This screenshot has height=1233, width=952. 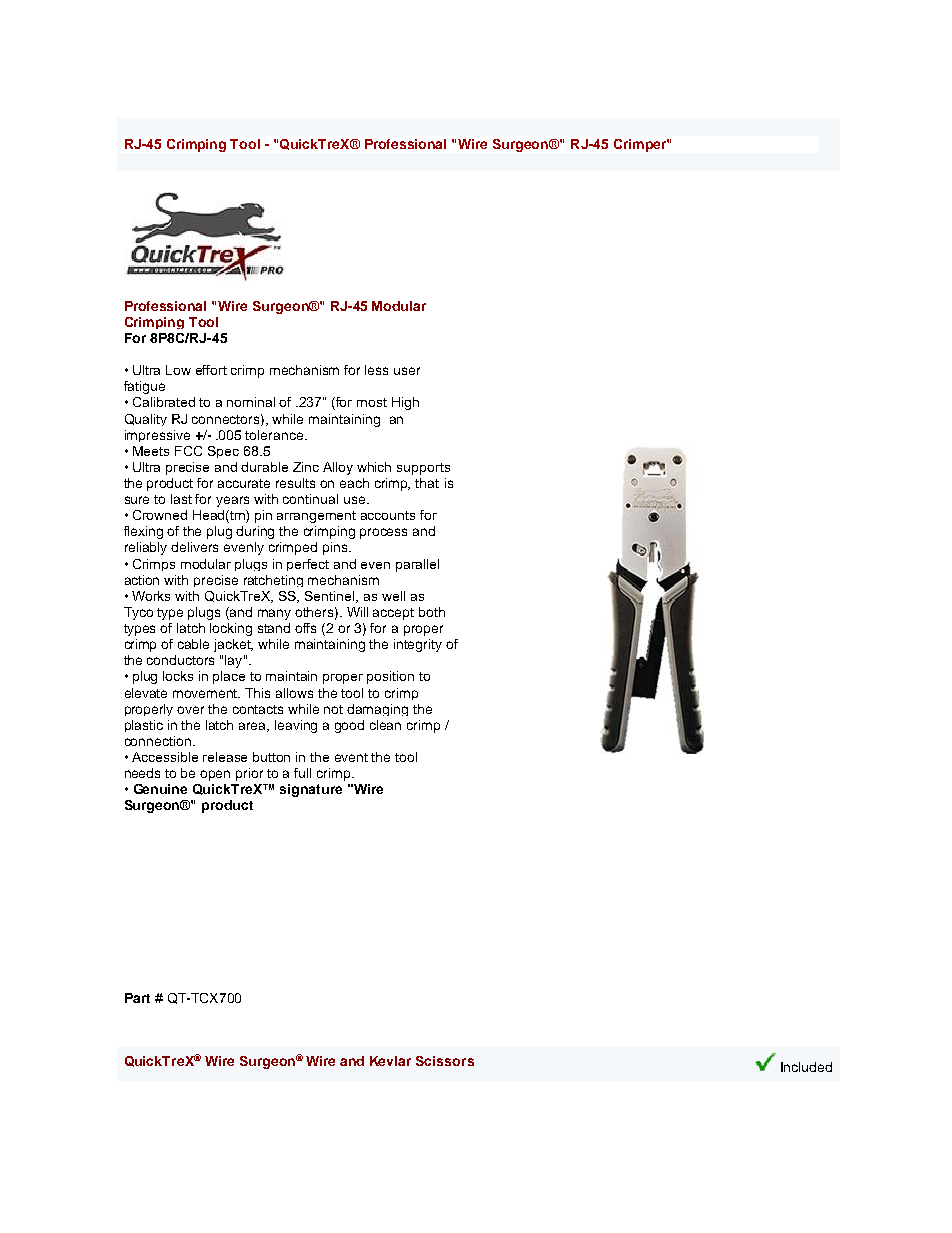 I want to click on Genuine, so click(x=160, y=789).
